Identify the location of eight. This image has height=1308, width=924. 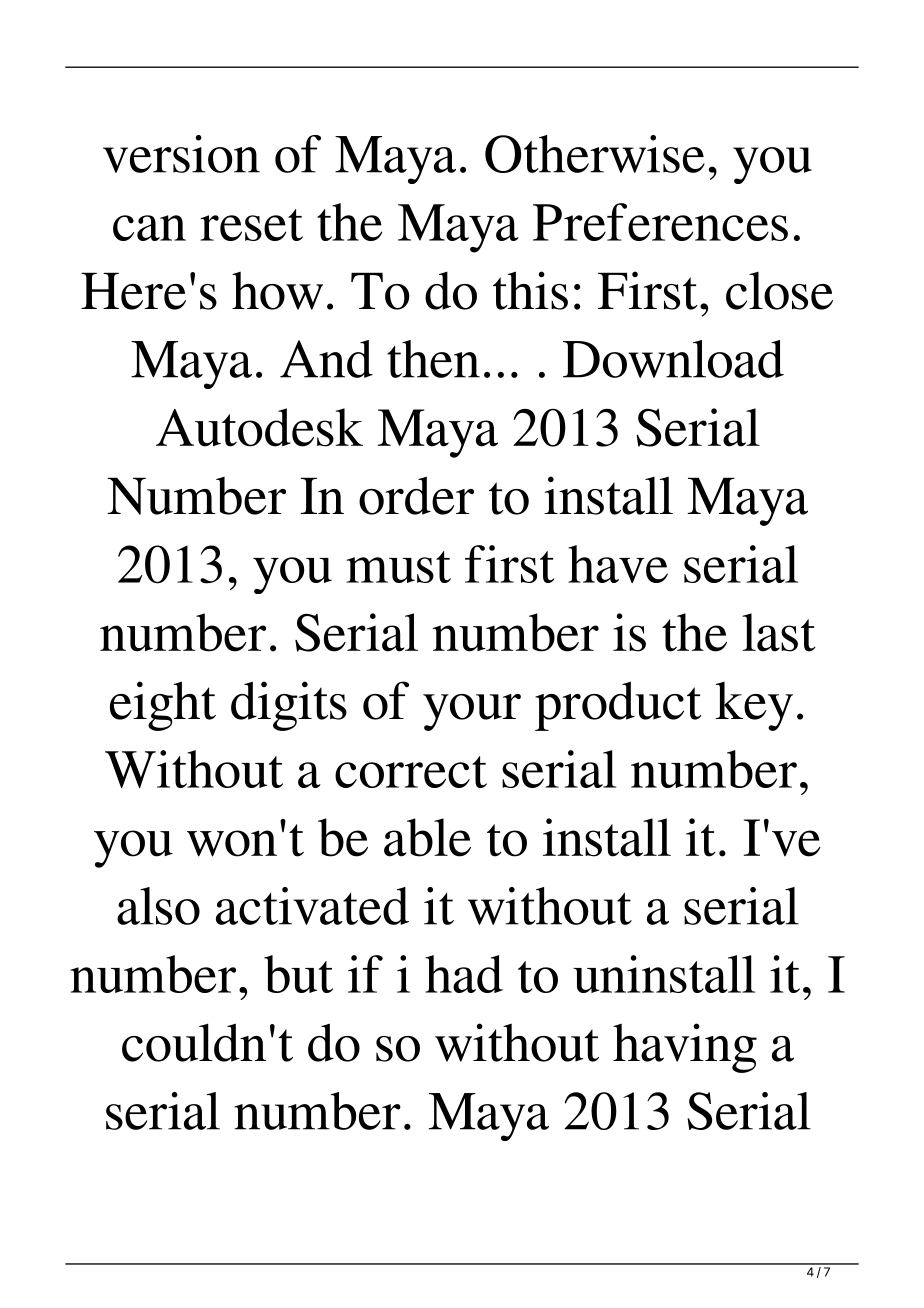
(163, 706).
